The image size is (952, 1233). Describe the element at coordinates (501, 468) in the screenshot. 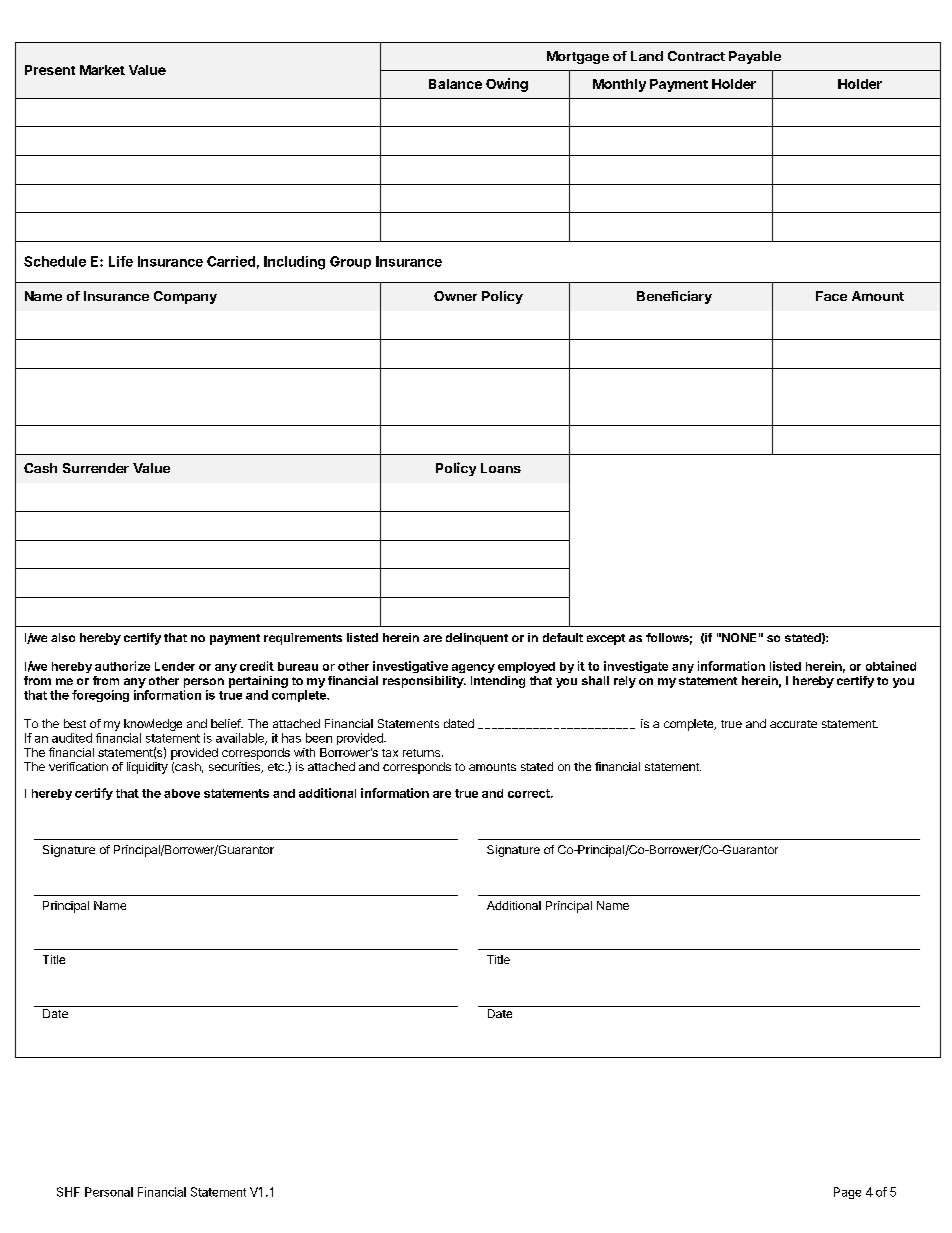

I see `Loans` at that location.
